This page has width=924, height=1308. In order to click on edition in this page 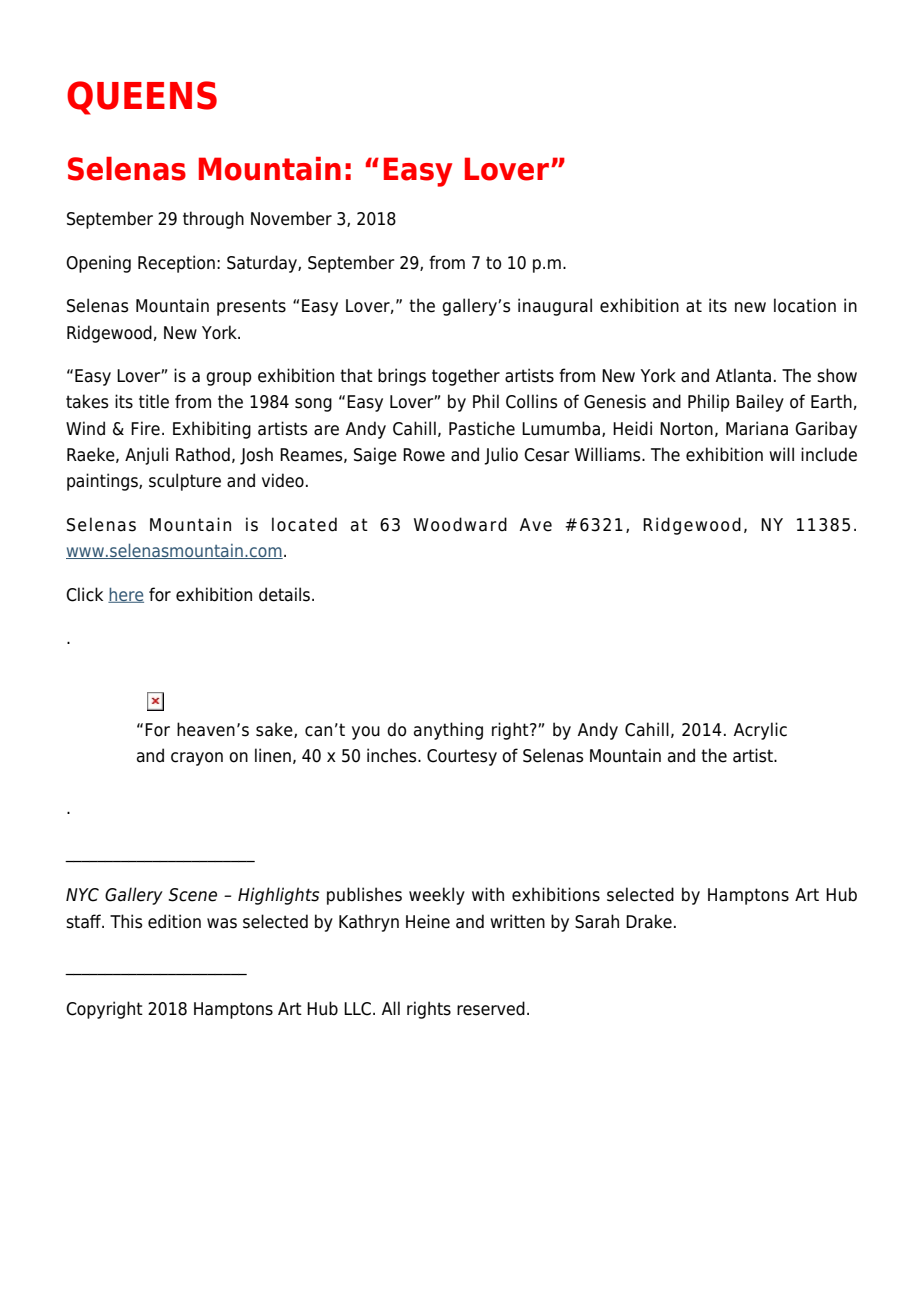, I will do `click(174, 921)`.
